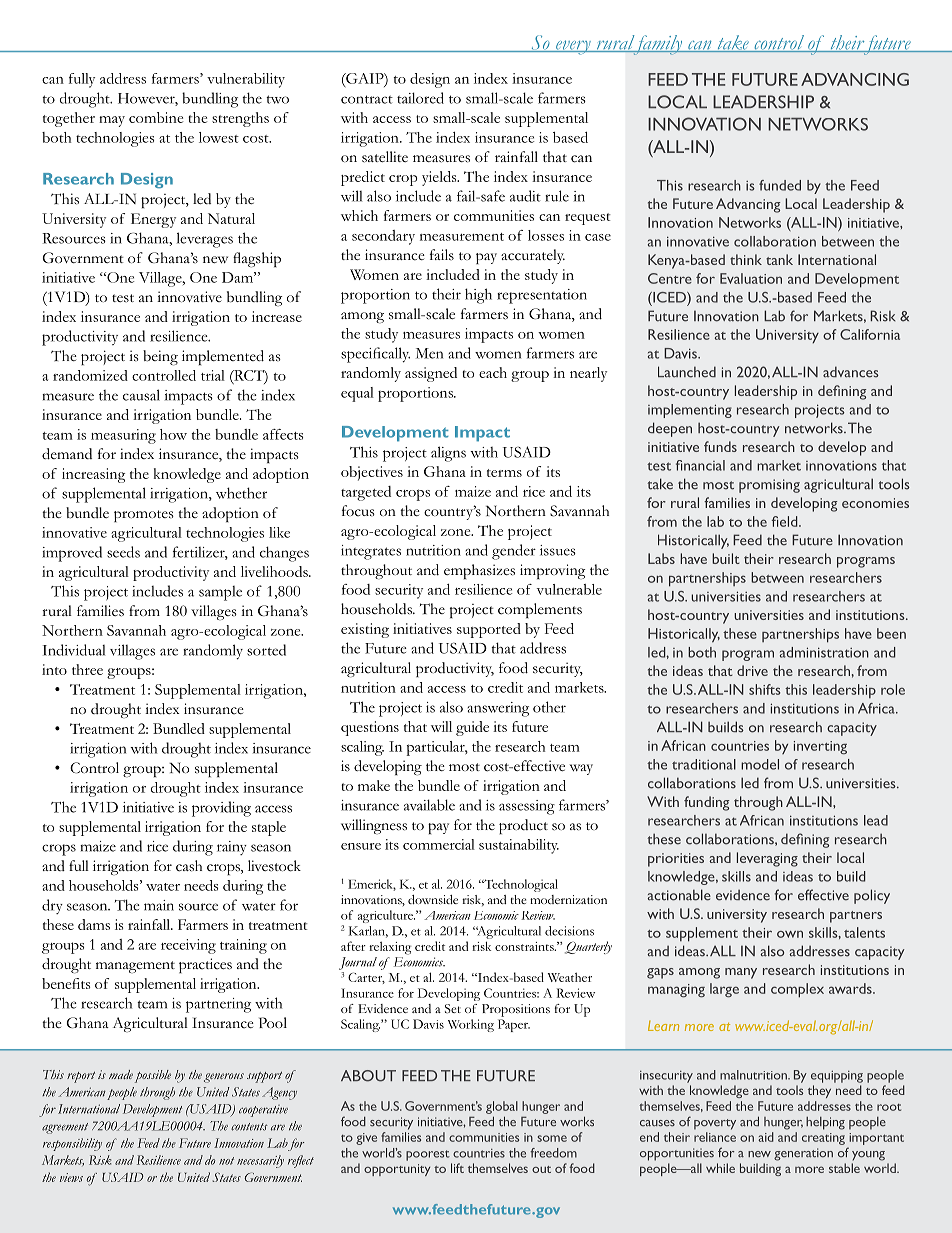  Describe the element at coordinates (144, 516) in the screenshot. I see `promotes` at that location.
